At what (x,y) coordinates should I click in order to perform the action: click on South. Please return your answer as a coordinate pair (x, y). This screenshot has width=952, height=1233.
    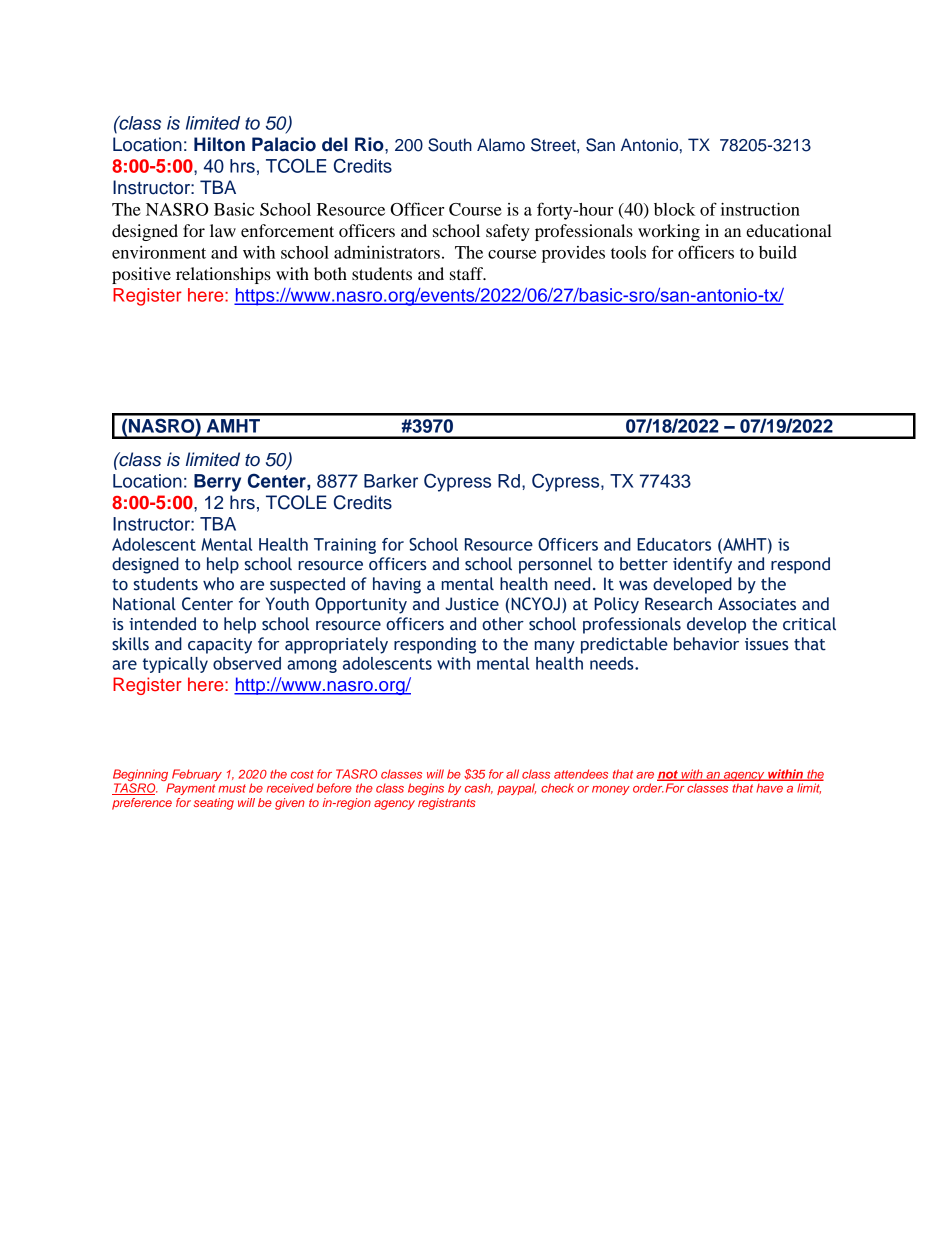
    Looking at the image, I should click on (450, 145).
